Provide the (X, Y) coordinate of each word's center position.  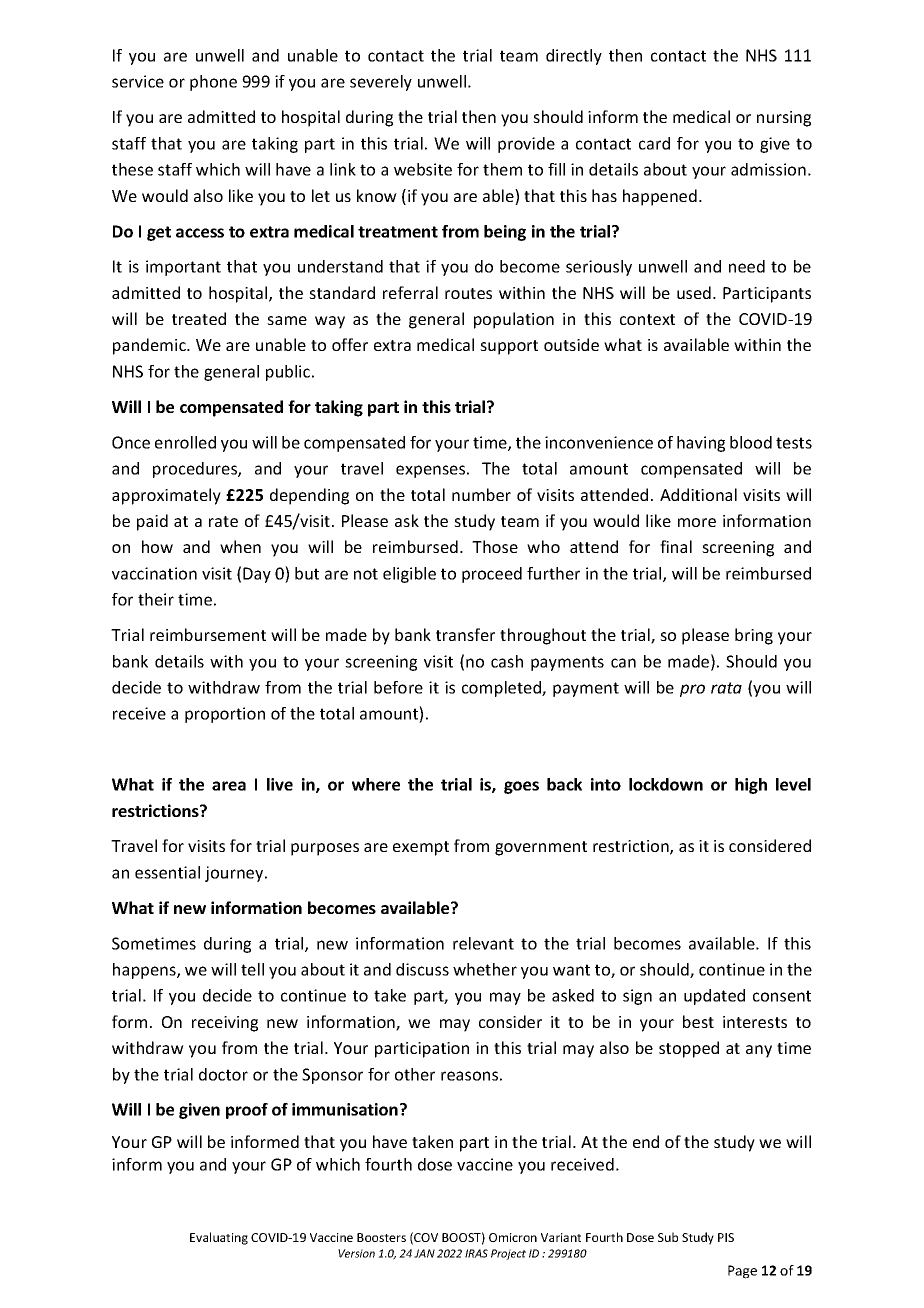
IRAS (476, 1253)
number (481, 494)
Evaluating (219, 1238)
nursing (784, 119)
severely (381, 83)
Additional (698, 494)
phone (213, 83)
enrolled (185, 442)
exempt (421, 848)
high (751, 786)
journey (235, 874)
